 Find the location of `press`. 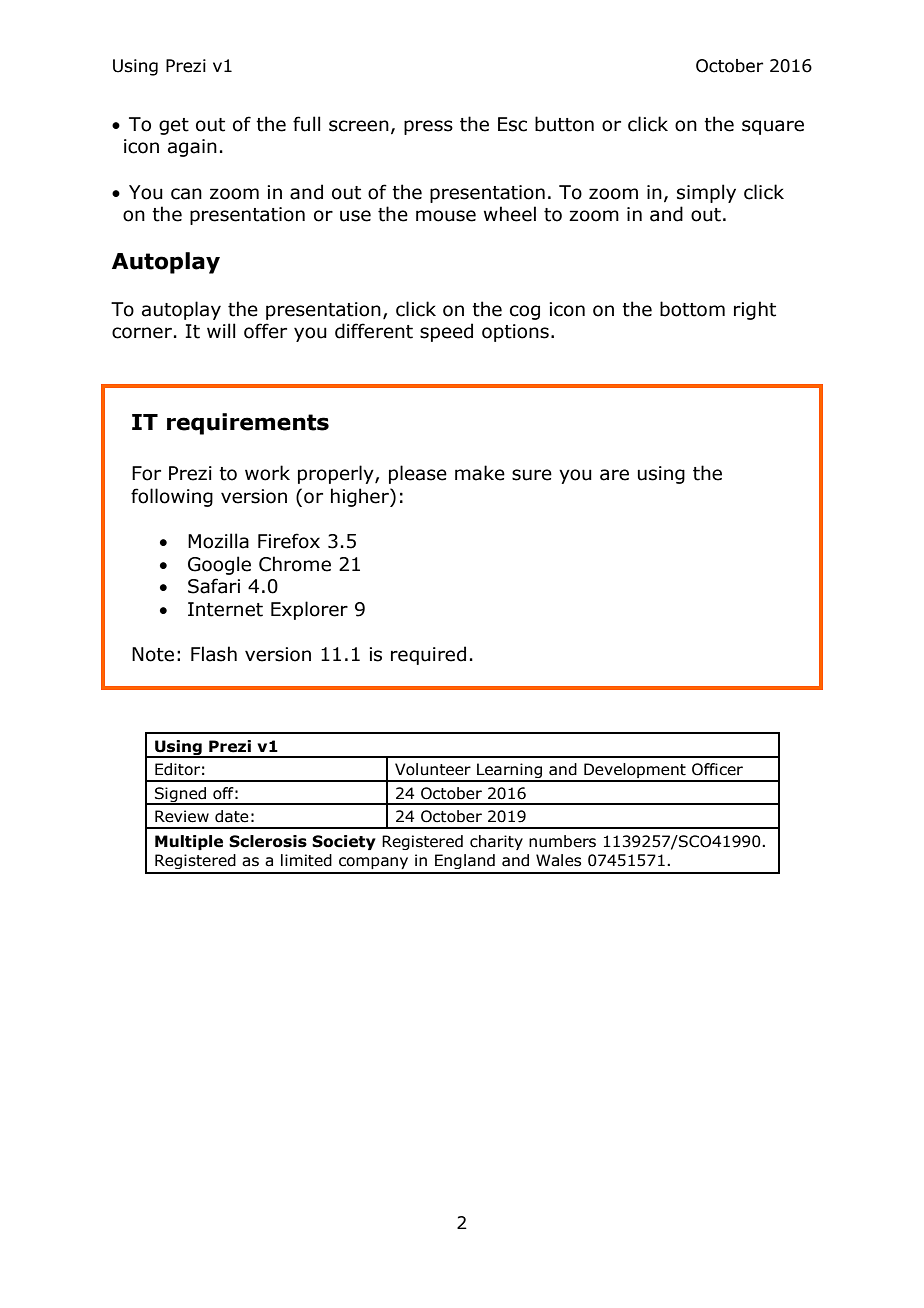

press is located at coordinates (428, 127).
